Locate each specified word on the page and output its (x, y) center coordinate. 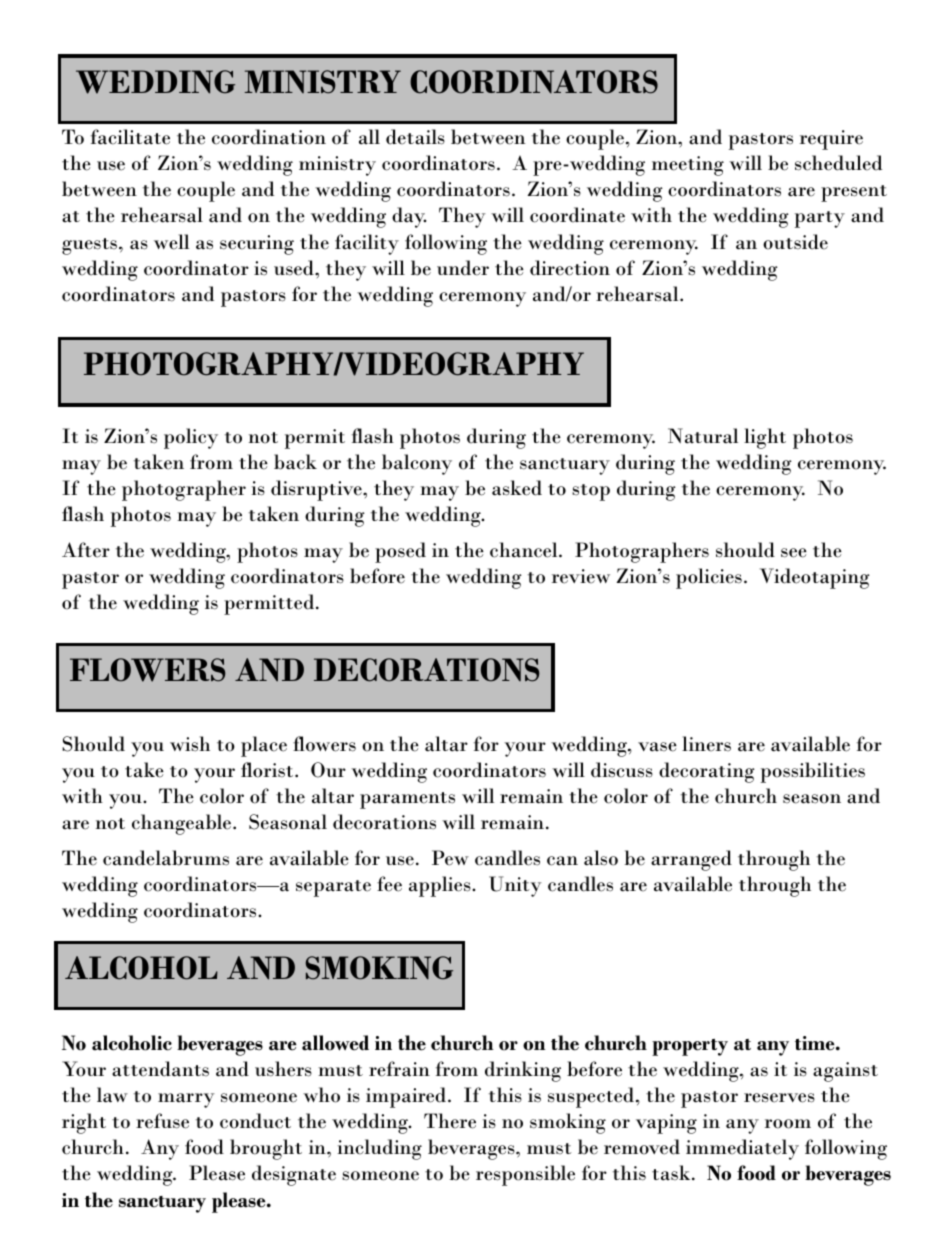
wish (190, 744)
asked (517, 488)
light (765, 438)
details (415, 137)
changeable (183, 824)
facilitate (130, 137)
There (450, 1121)
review (581, 576)
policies (709, 578)
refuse (162, 1121)
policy (191, 438)
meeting (688, 166)
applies (441, 886)
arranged (691, 860)
